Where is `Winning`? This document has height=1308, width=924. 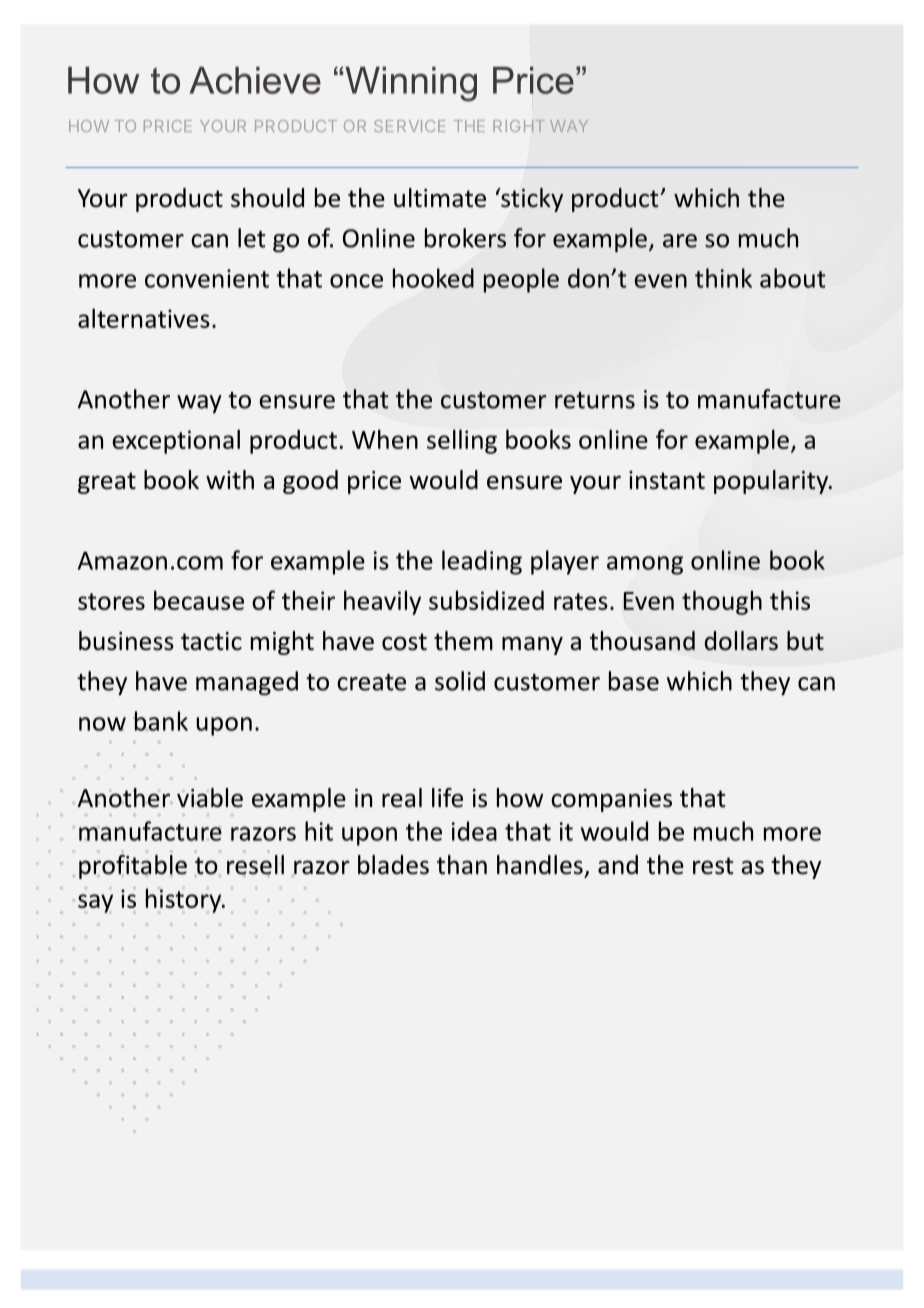
Winning is located at coordinates (411, 84).
